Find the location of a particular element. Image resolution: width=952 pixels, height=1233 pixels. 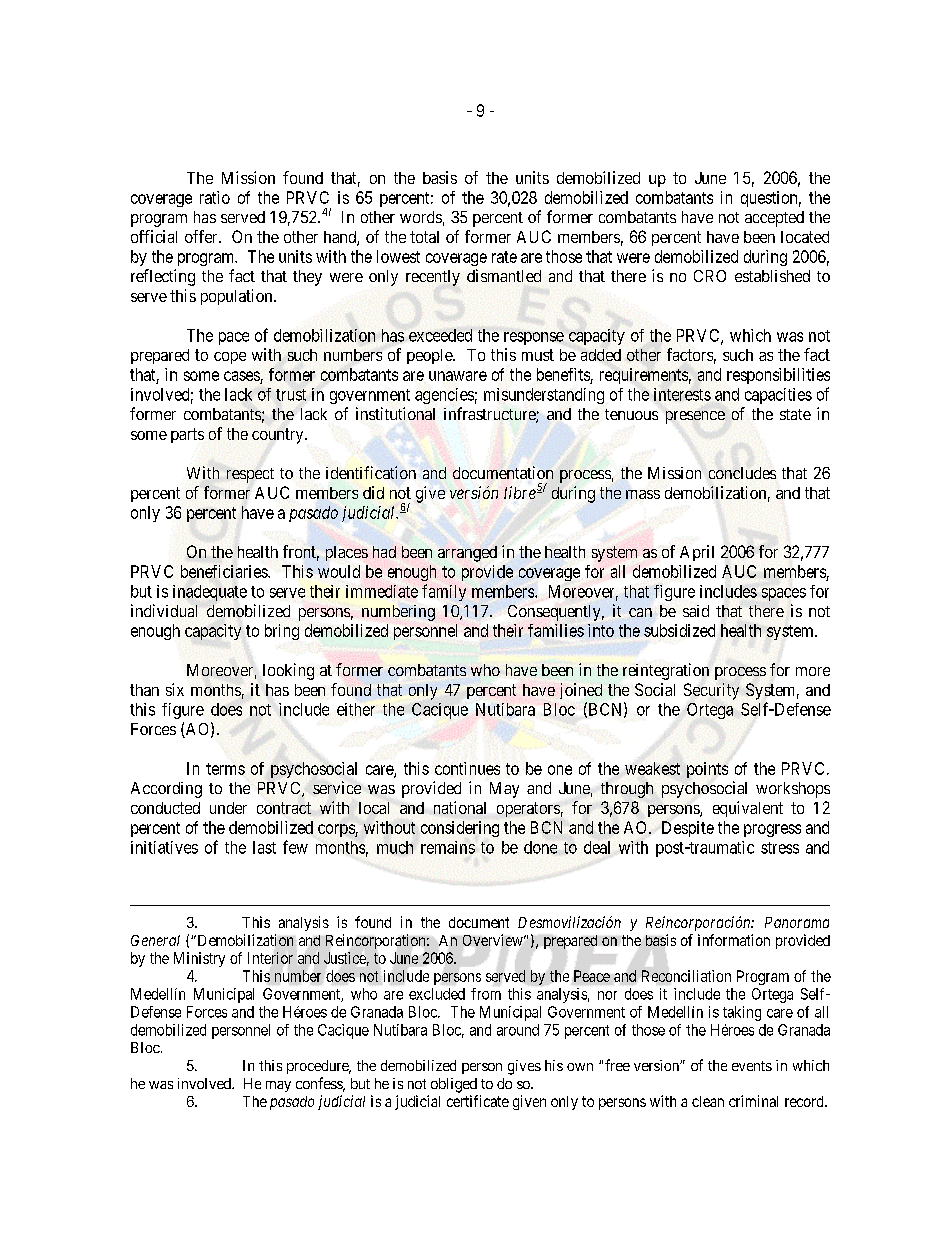

Ministry is located at coordinates (199, 959).
